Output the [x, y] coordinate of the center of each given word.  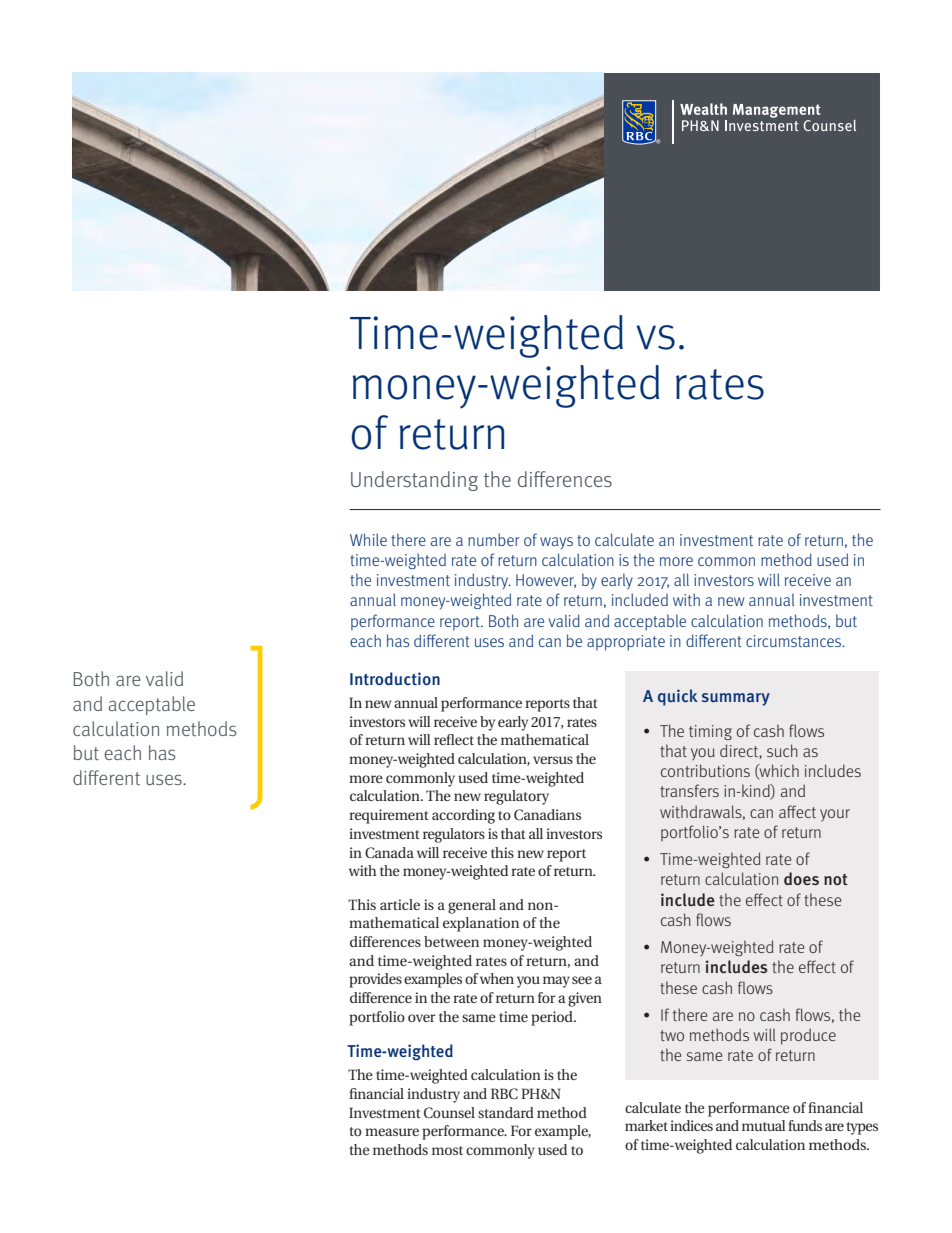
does [801, 878]
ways [556, 543]
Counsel [449, 1112]
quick [678, 697]
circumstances [794, 641]
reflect [454, 739]
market [646, 1125]
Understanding [414, 481]
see [582, 980]
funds [805, 1125]
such [782, 750]
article [400, 904]
